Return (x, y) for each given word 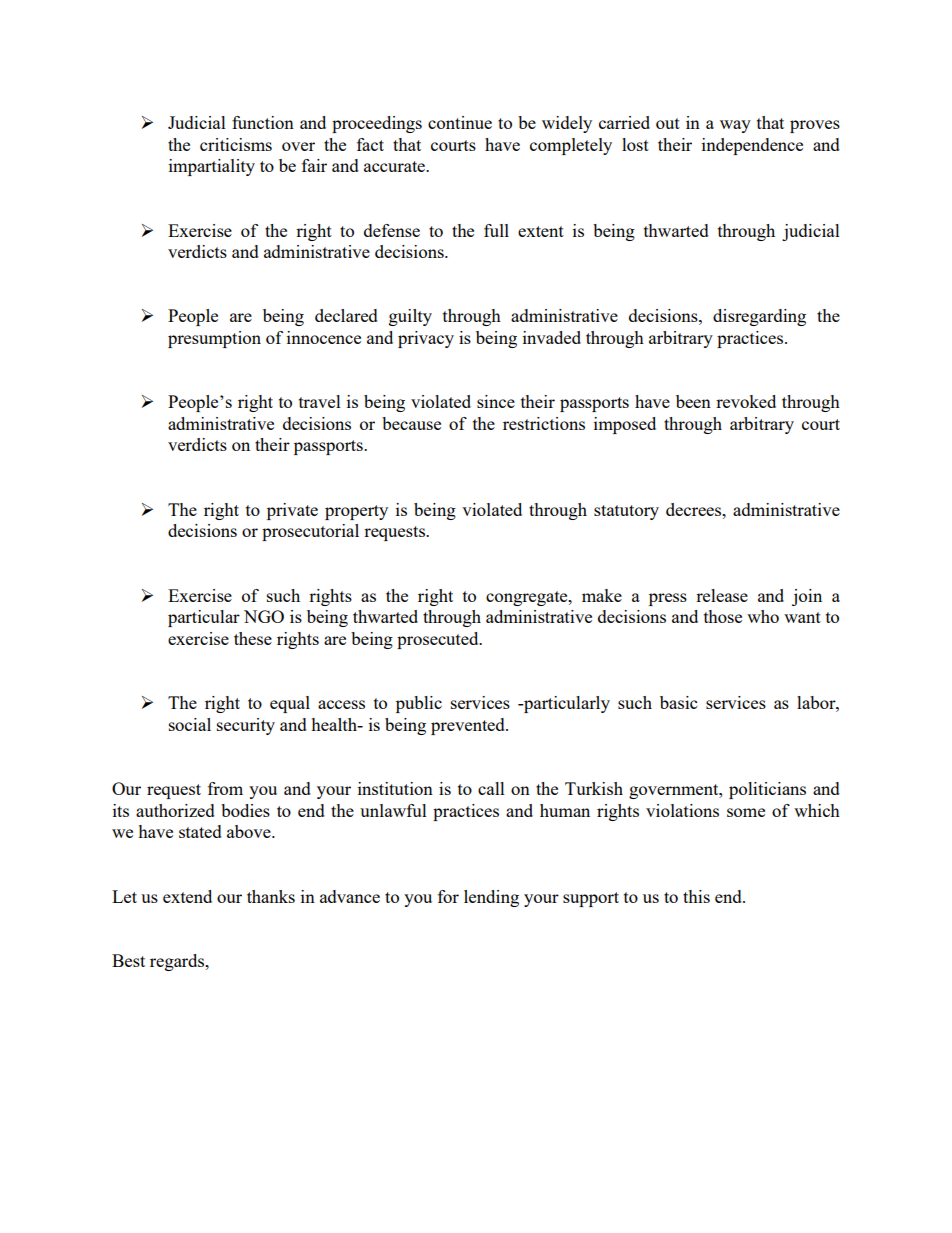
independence (752, 146)
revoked (746, 401)
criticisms (236, 144)
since (496, 401)
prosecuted (439, 640)
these (253, 638)
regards (178, 962)
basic (678, 702)
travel (320, 401)
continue (460, 122)
